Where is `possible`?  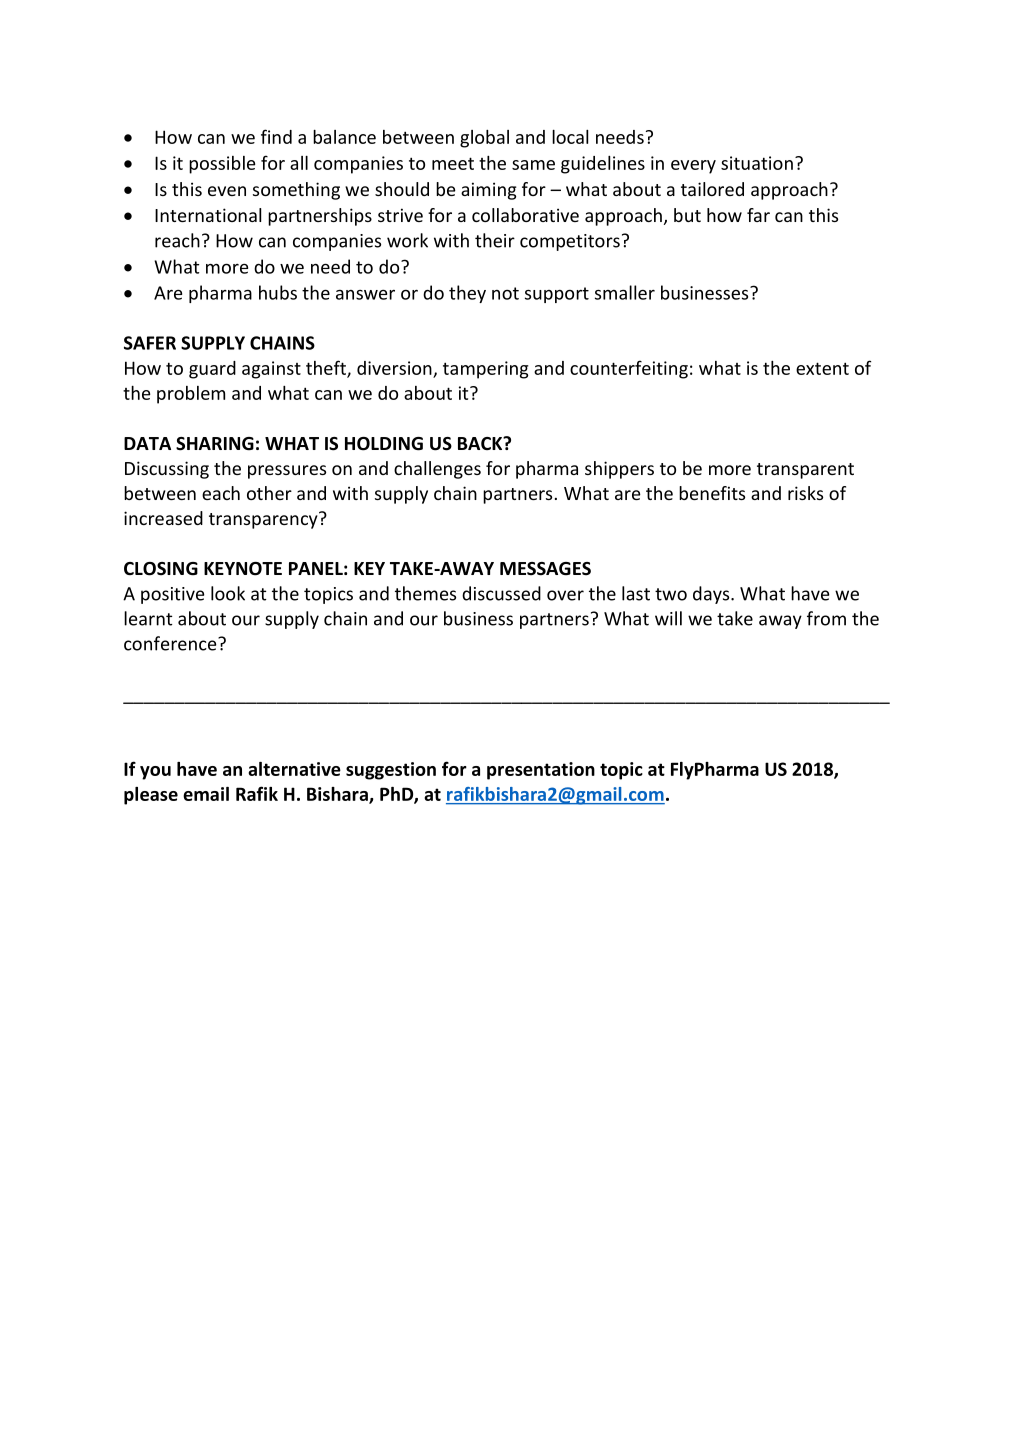 possible is located at coordinates (222, 165).
